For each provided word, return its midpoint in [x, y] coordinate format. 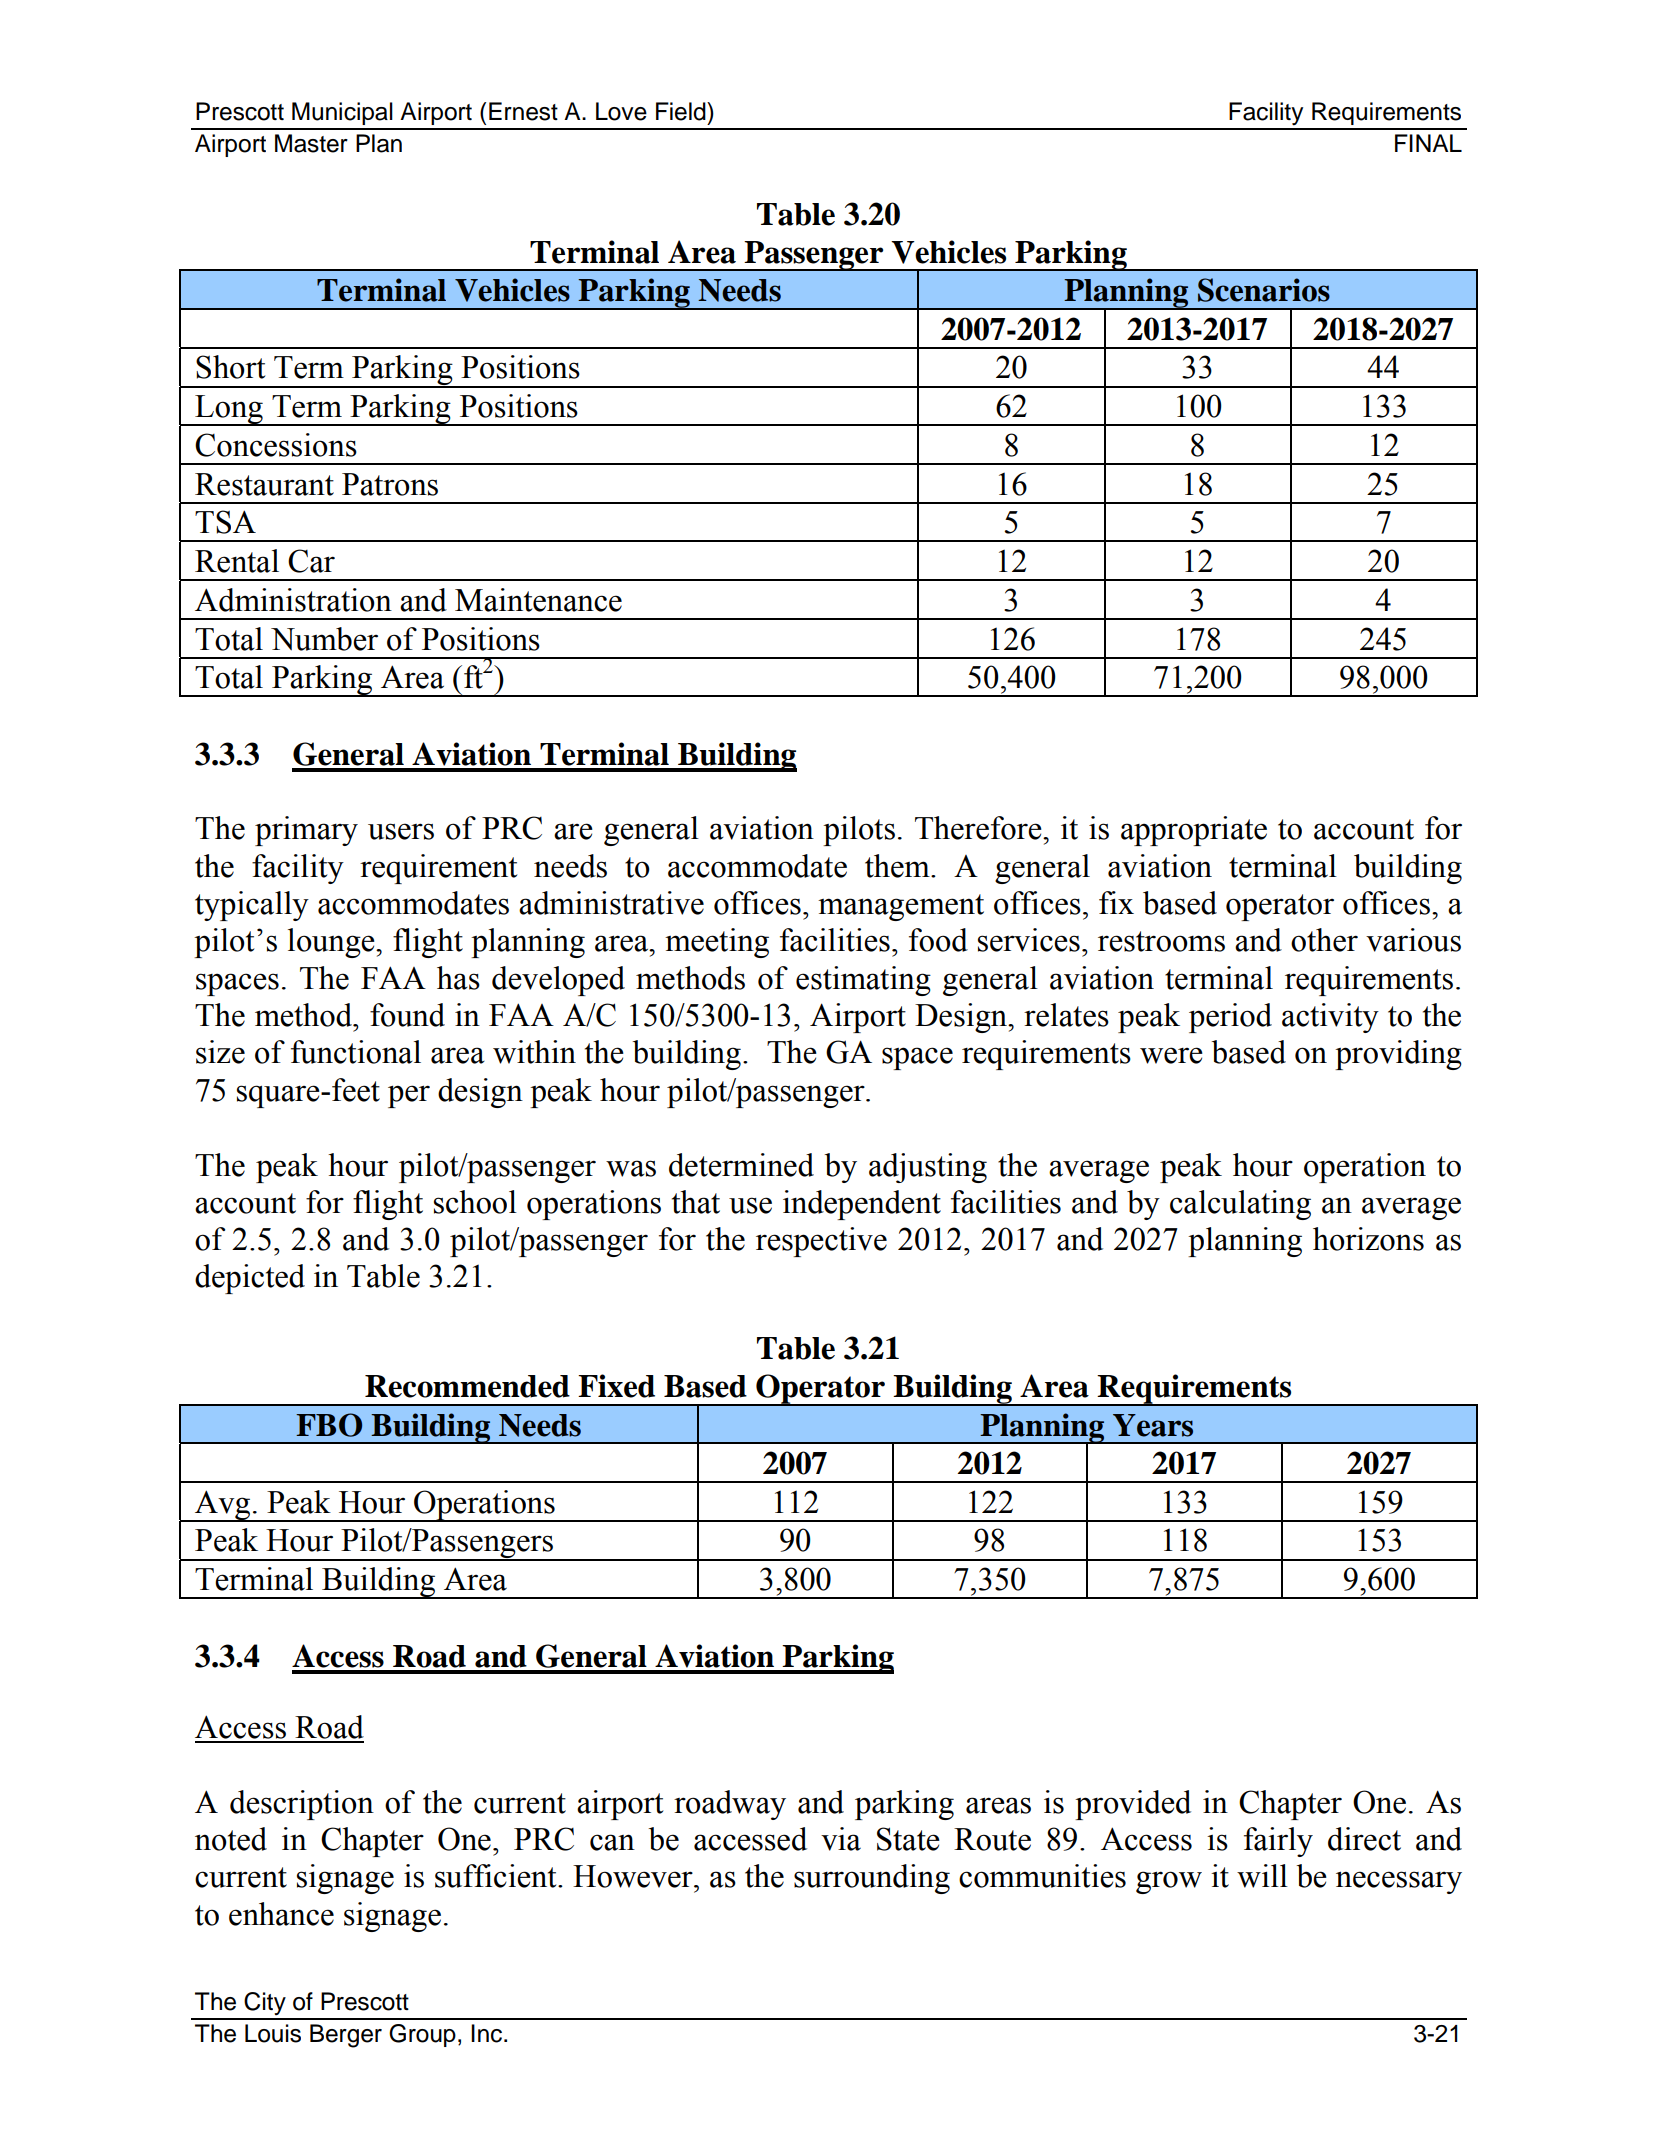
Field [682, 111]
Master [311, 143]
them [898, 866]
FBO [329, 1425]
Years [1153, 1425]
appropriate [1194, 831]
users [401, 831]
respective [821, 1242]
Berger [346, 2036]
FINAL [1428, 143]
